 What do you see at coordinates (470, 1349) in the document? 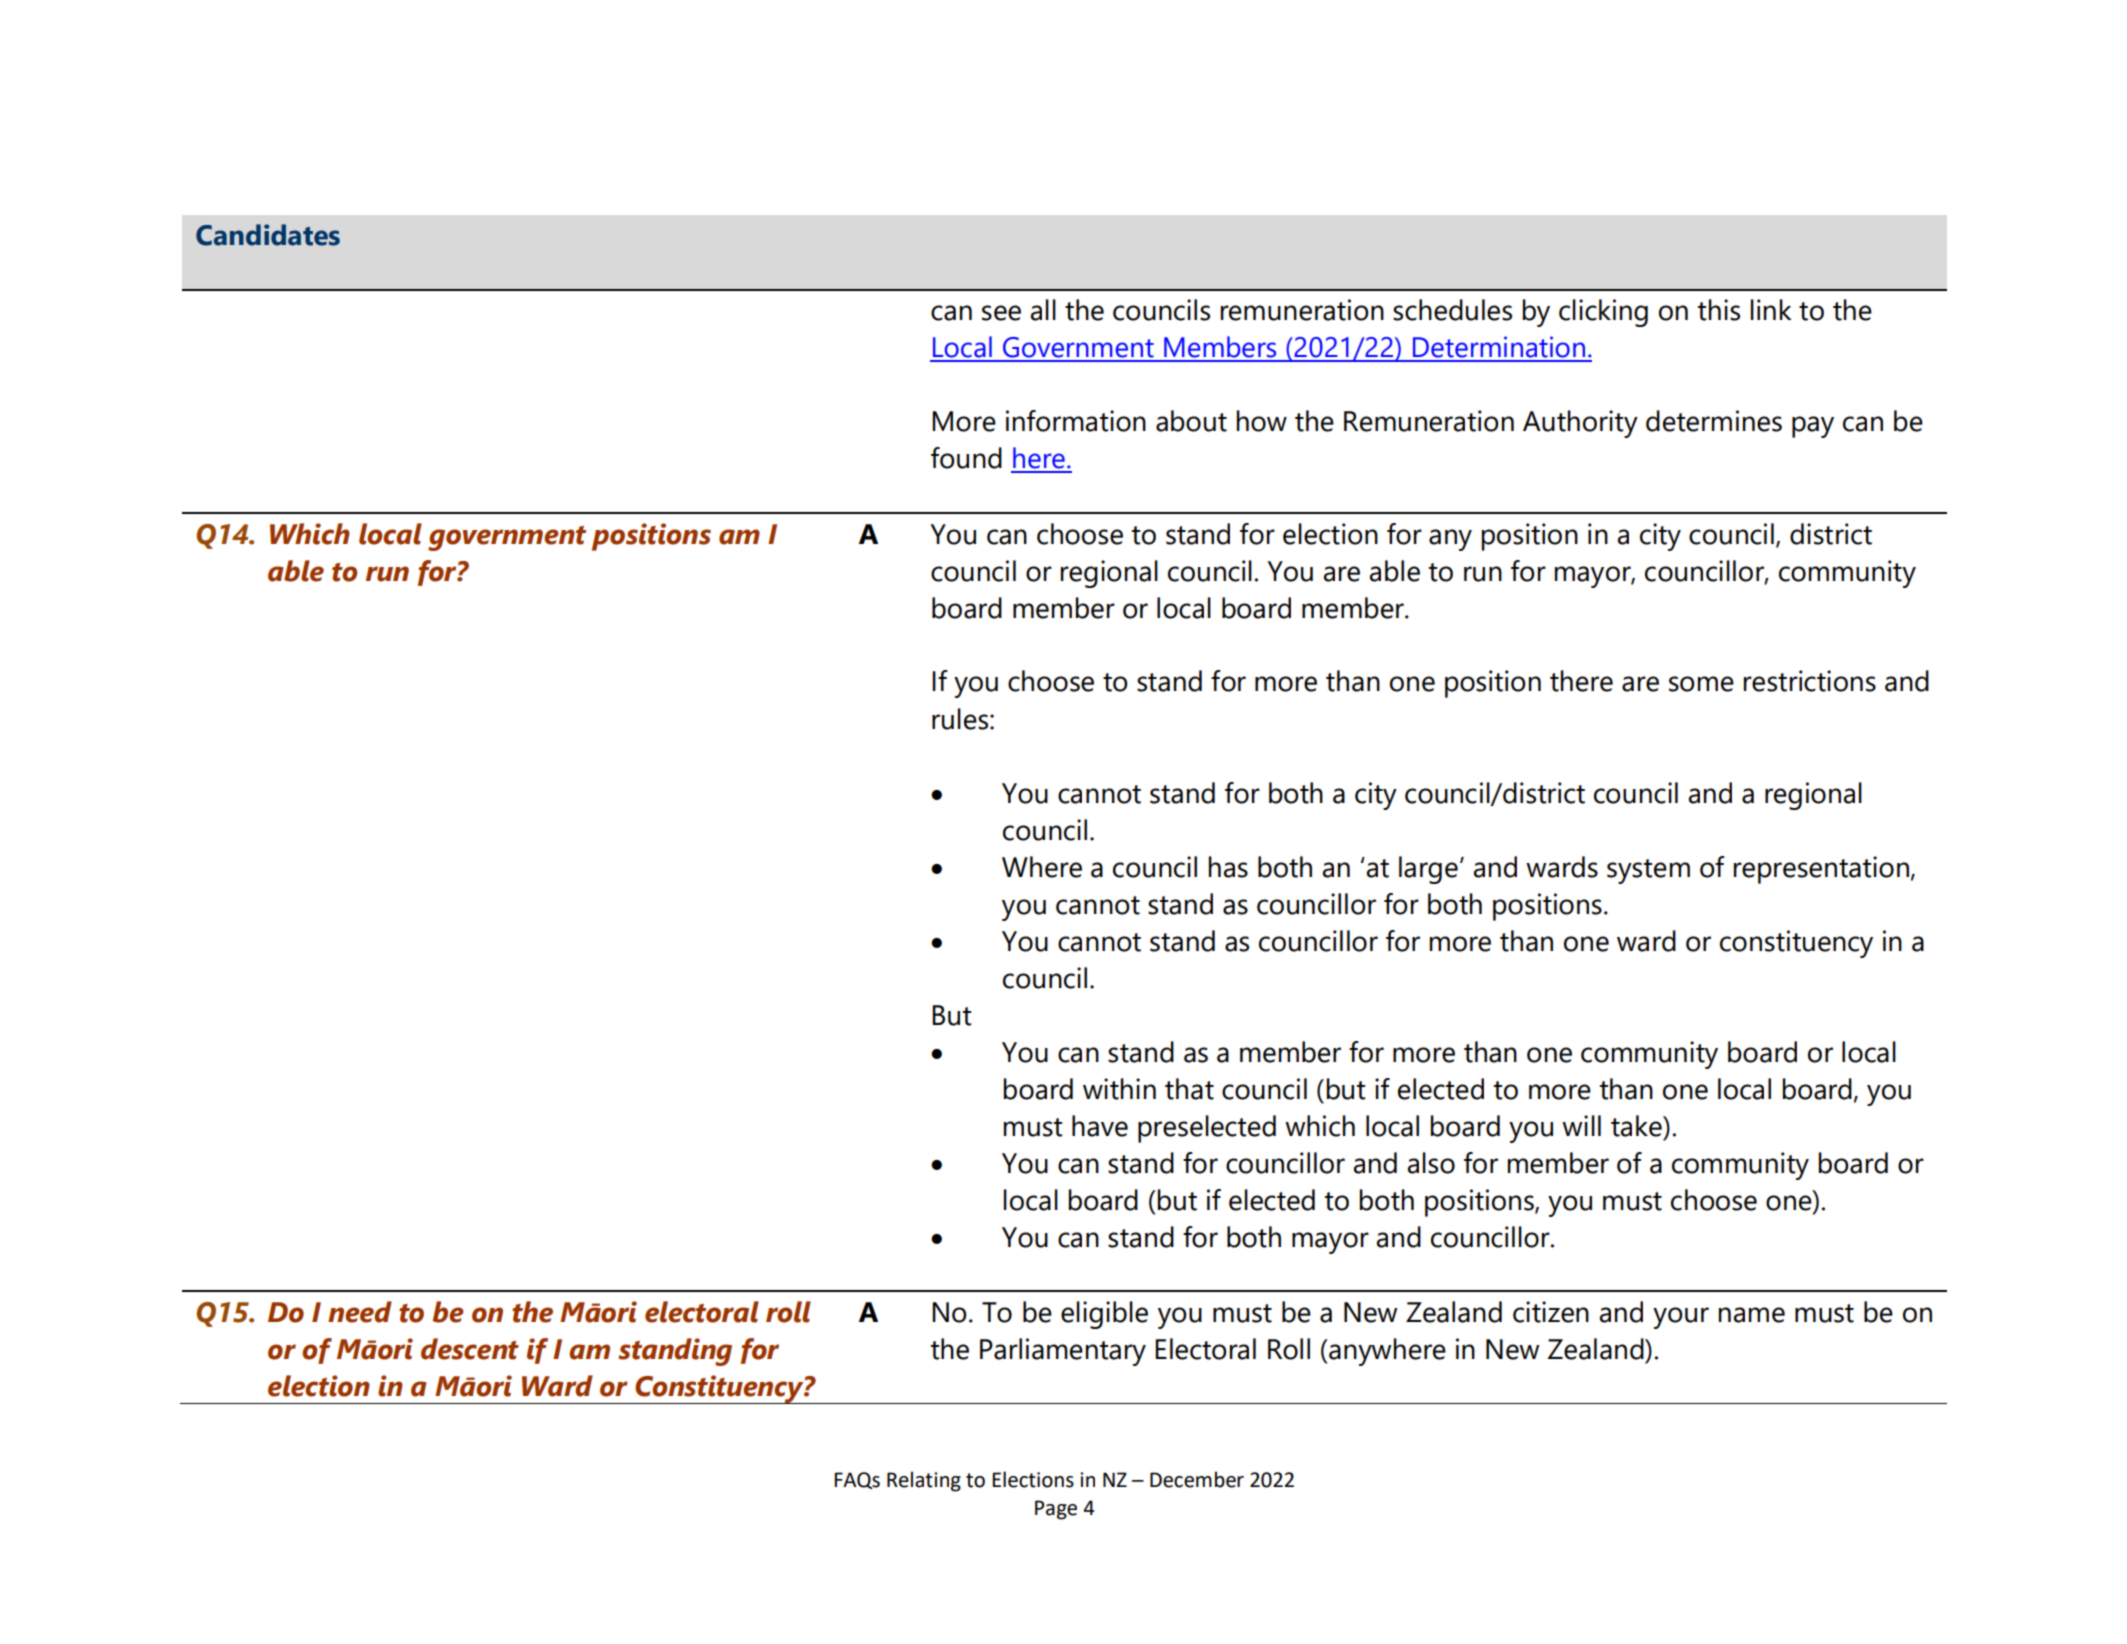
I see `descent` at bounding box center [470, 1349].
